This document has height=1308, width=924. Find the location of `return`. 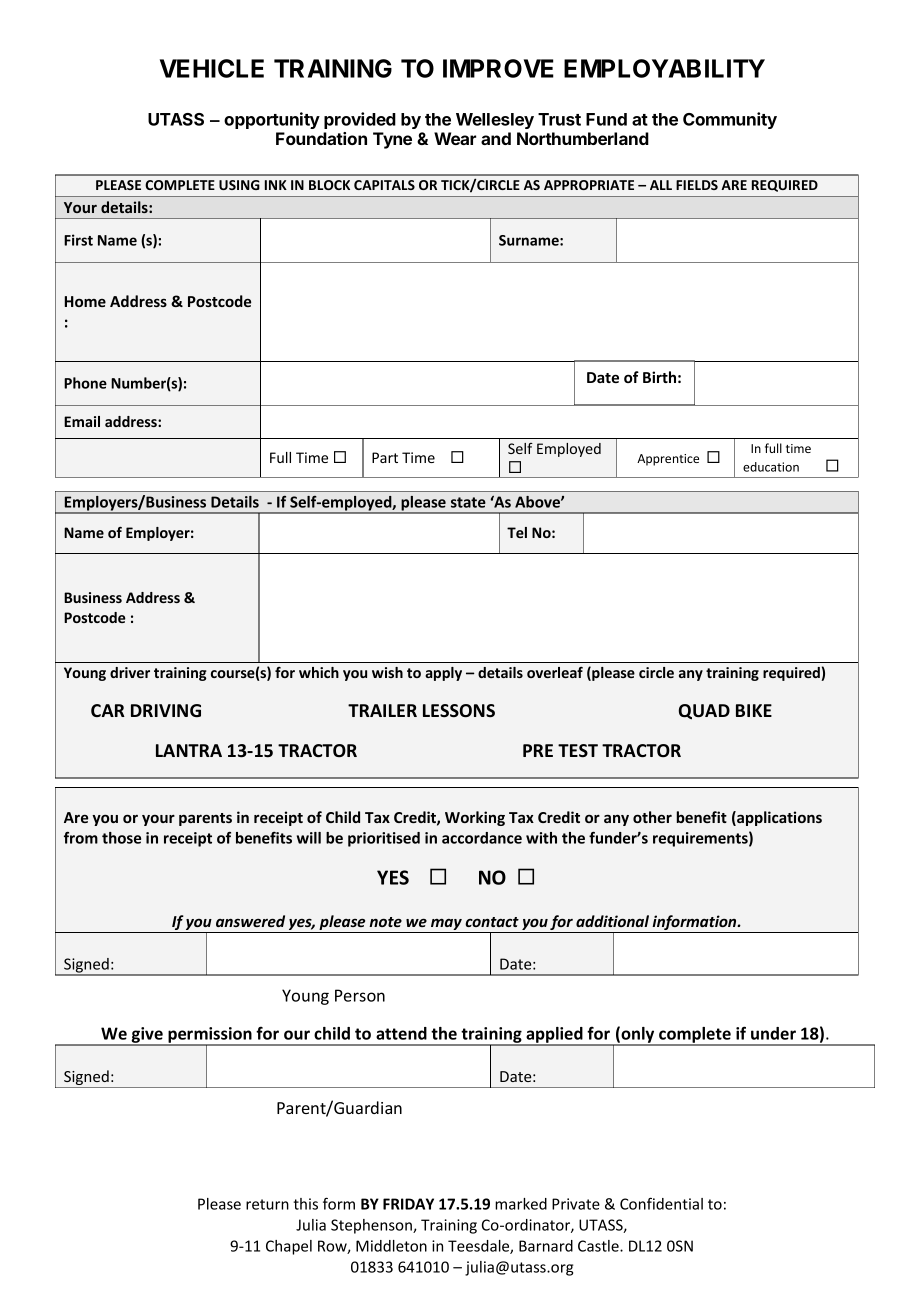

return is located at coordinates (267, 1204).
